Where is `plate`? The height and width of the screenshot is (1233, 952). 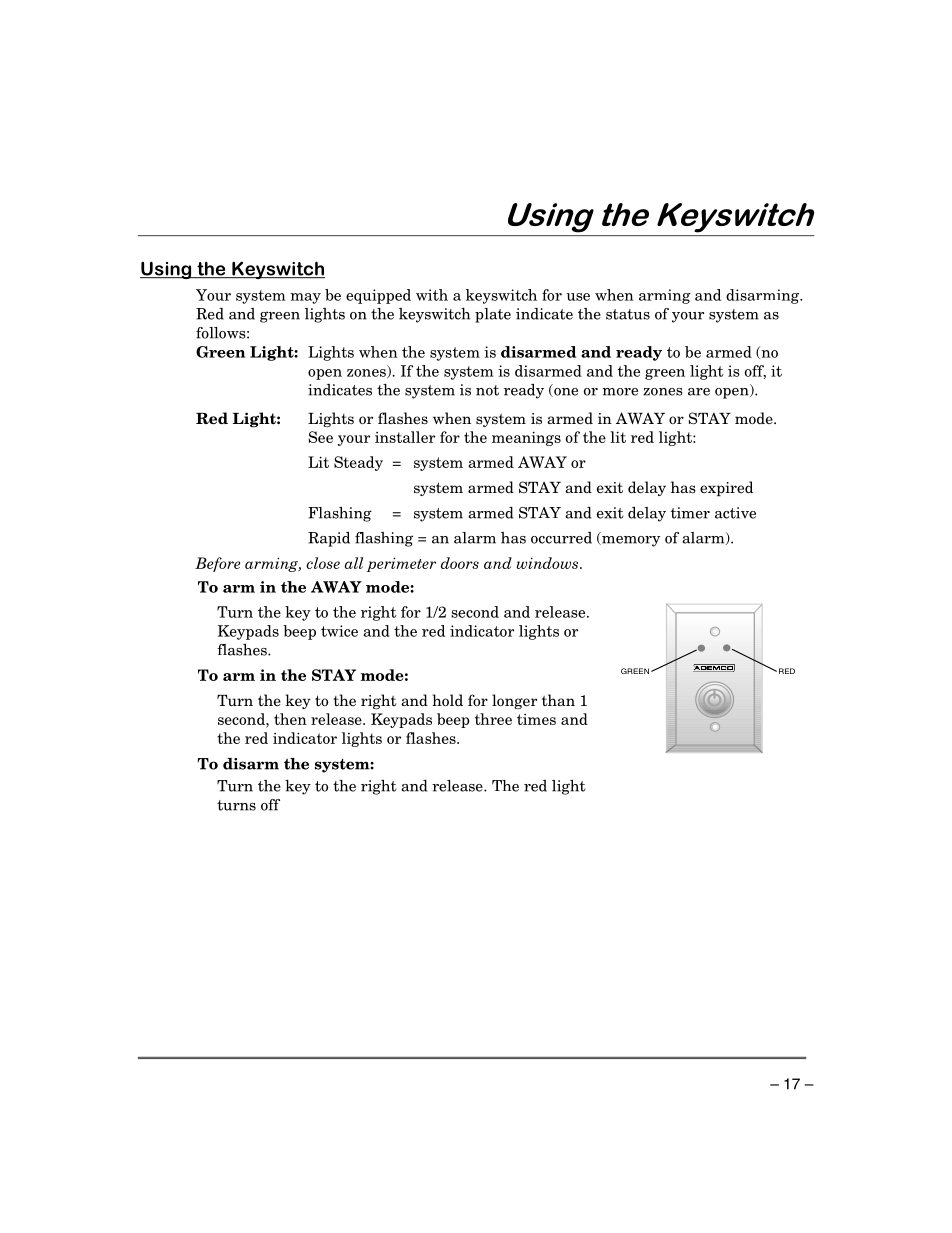 plate is located at coordinates (493, 315).
